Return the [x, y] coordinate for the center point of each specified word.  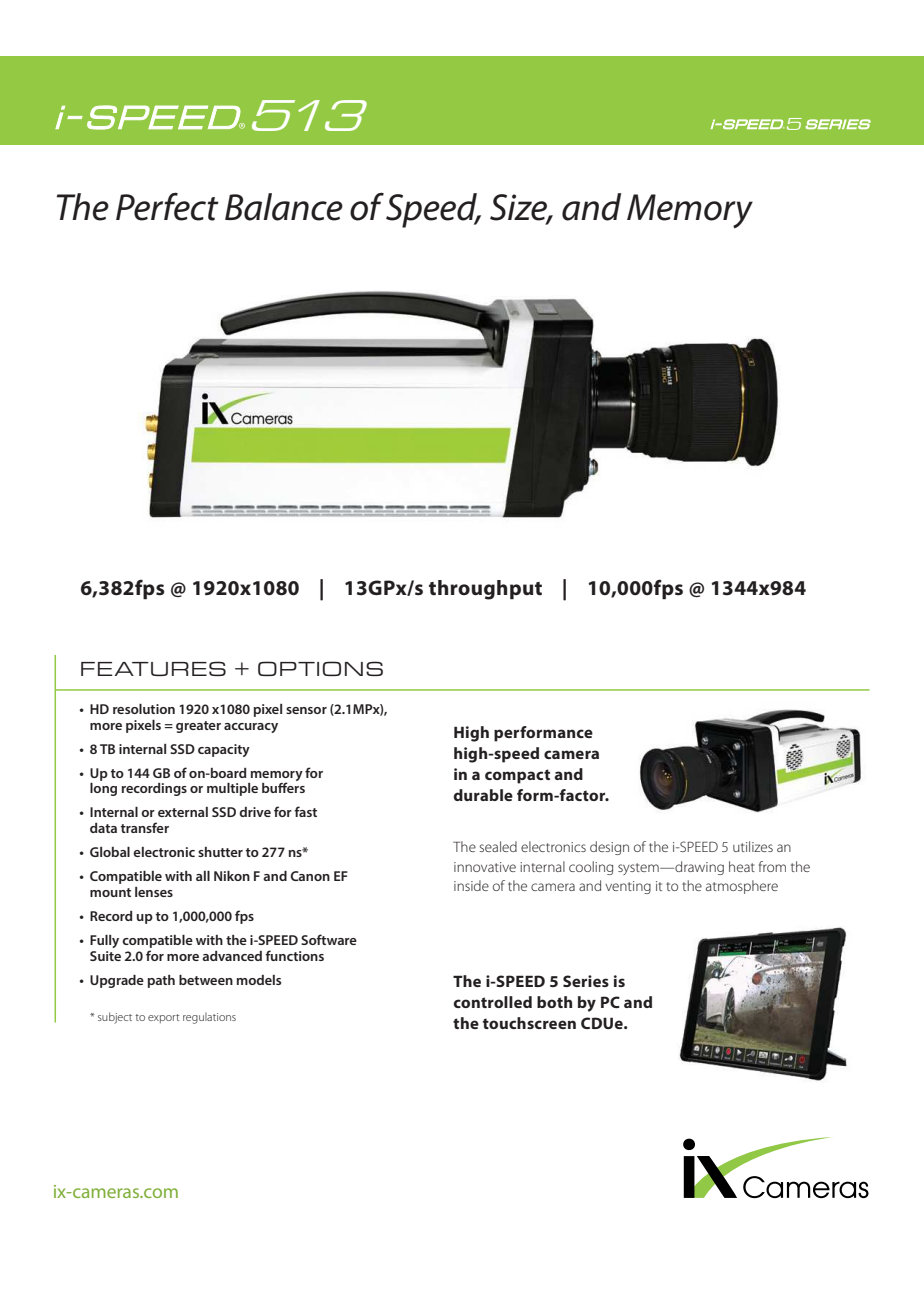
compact [517, 776]
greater [198, 727]
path [161, 981]
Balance [284, 207]
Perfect [167, 206]
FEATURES [153, 668]
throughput [485, 590]
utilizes [753, 846]
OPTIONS [320, 668]
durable [483, 795]
